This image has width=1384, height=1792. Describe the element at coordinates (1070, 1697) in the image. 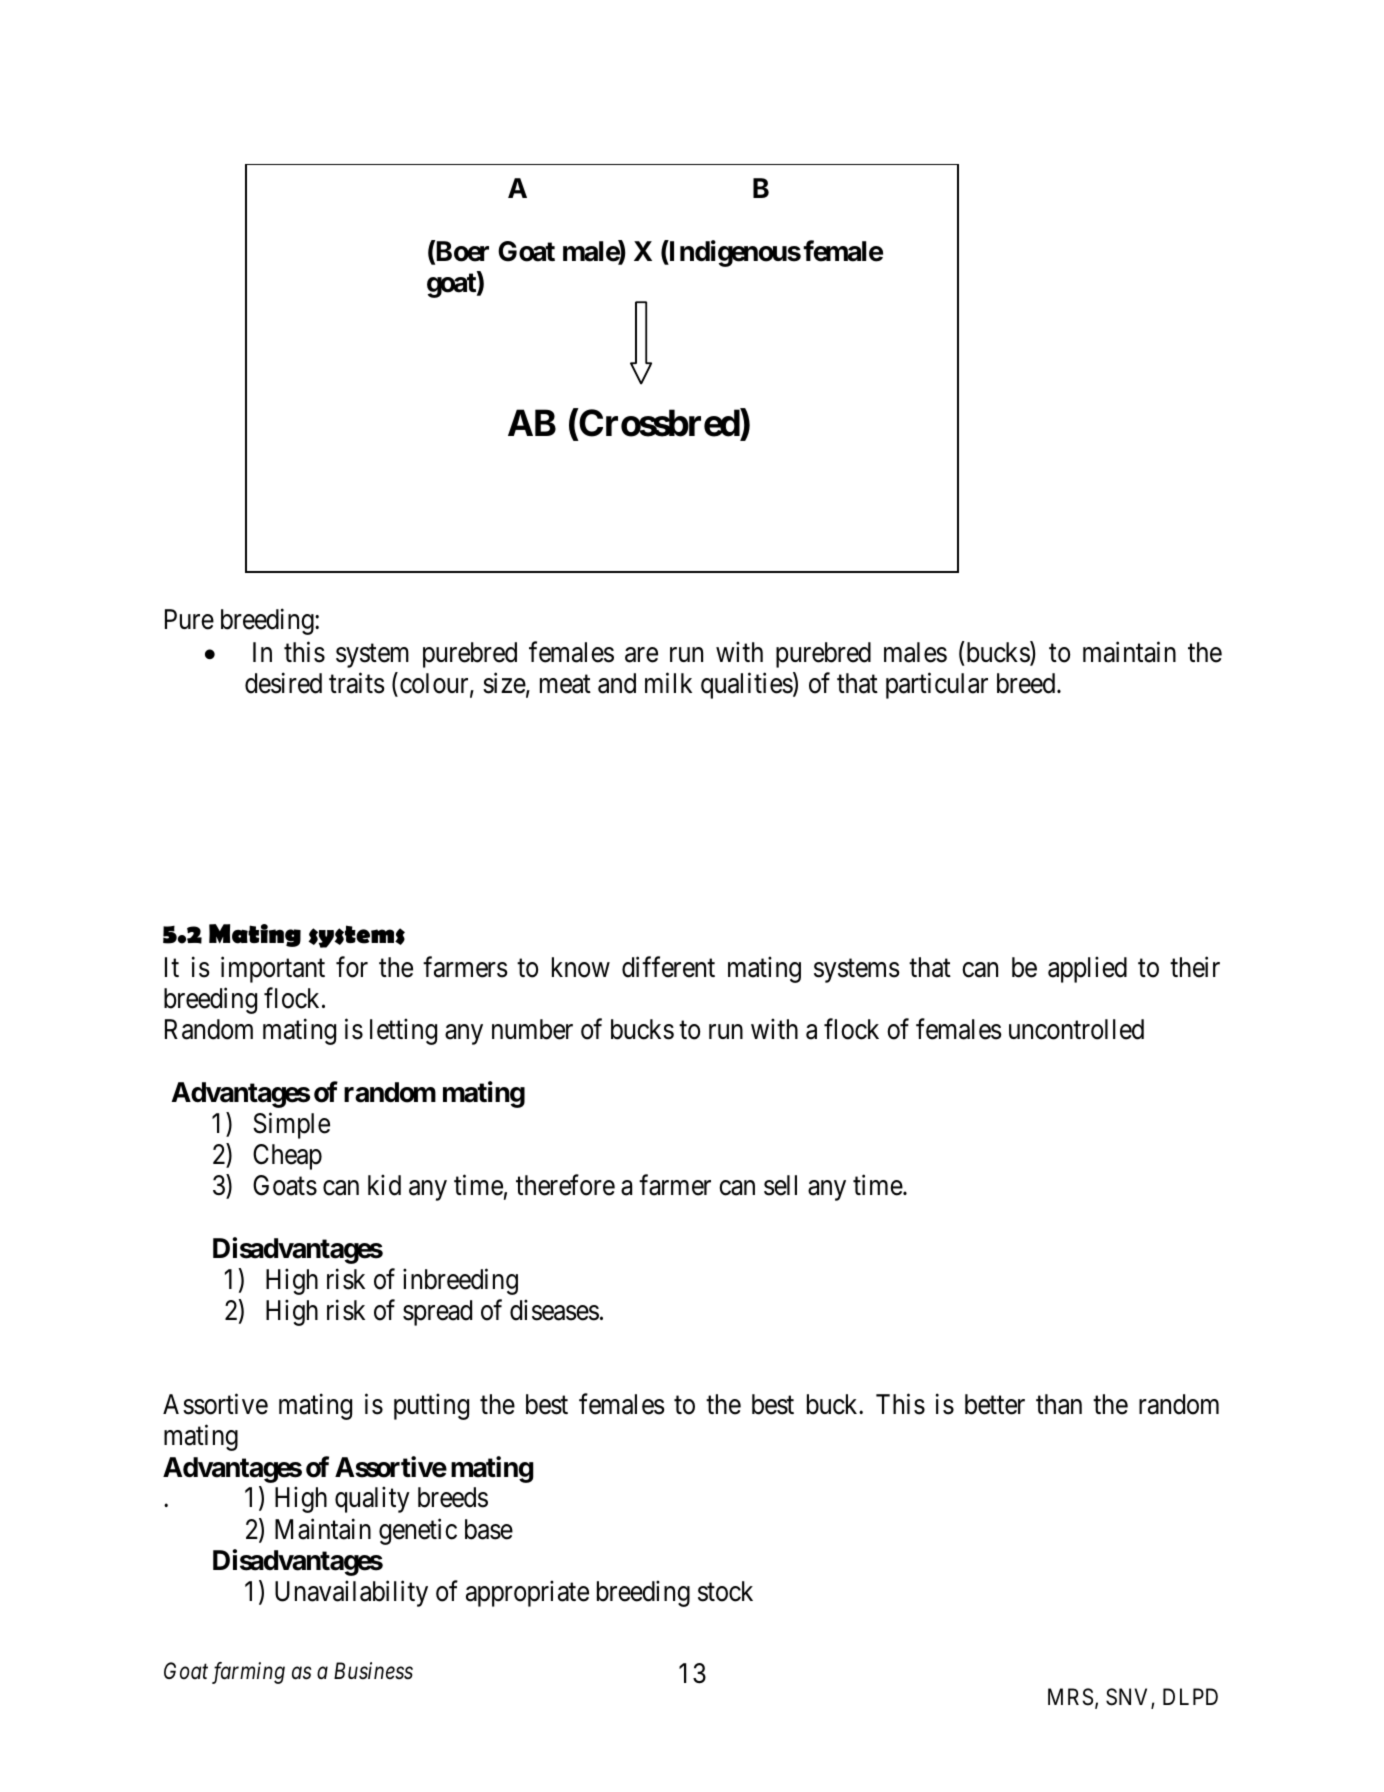

I see `MRS` at that location.
